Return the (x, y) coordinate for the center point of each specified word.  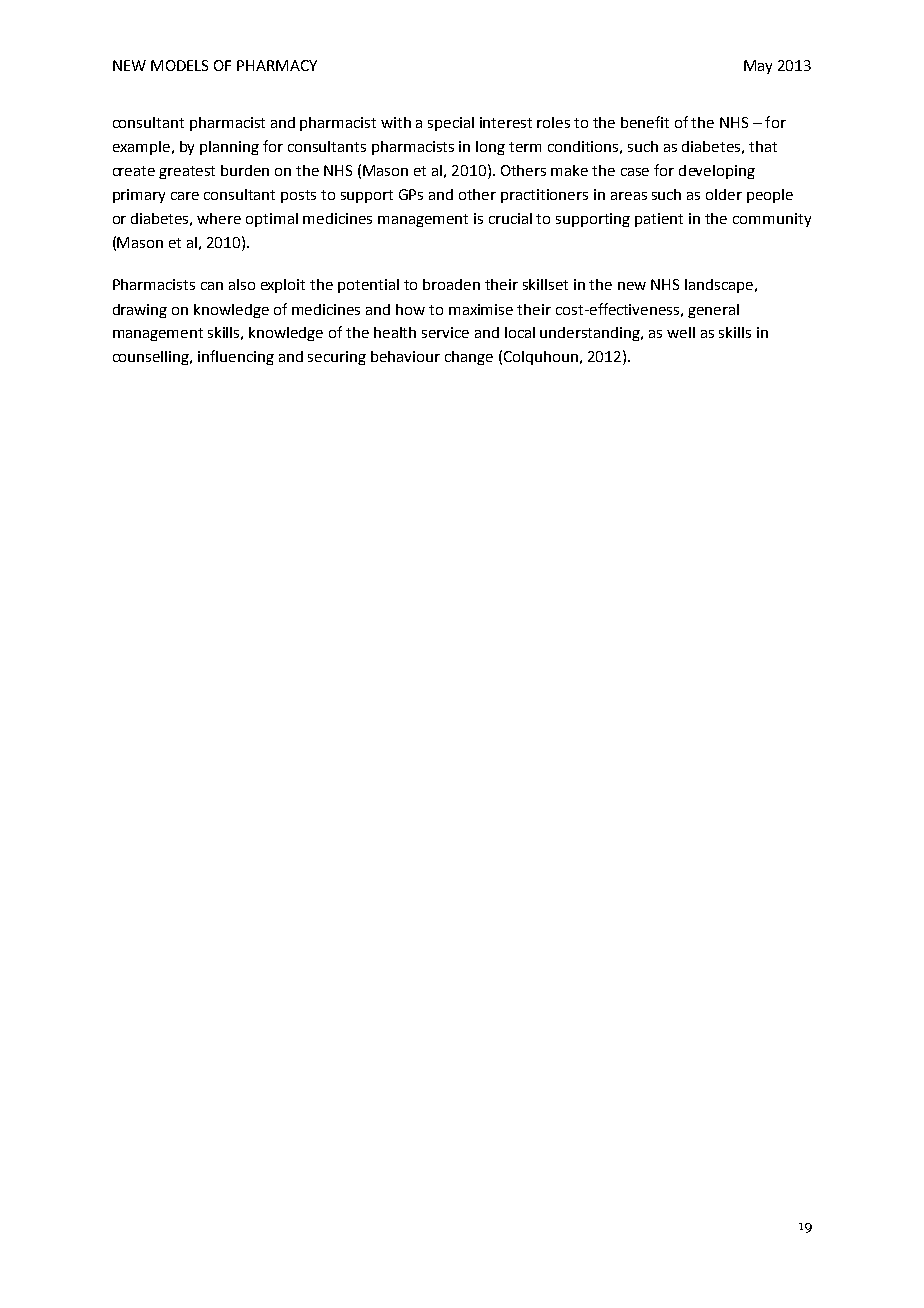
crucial (510, 218)
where (219, 218)
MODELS (179, 65)
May (758, 67)
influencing (236, 357)
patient (659, 220)
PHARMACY (277, 65)
